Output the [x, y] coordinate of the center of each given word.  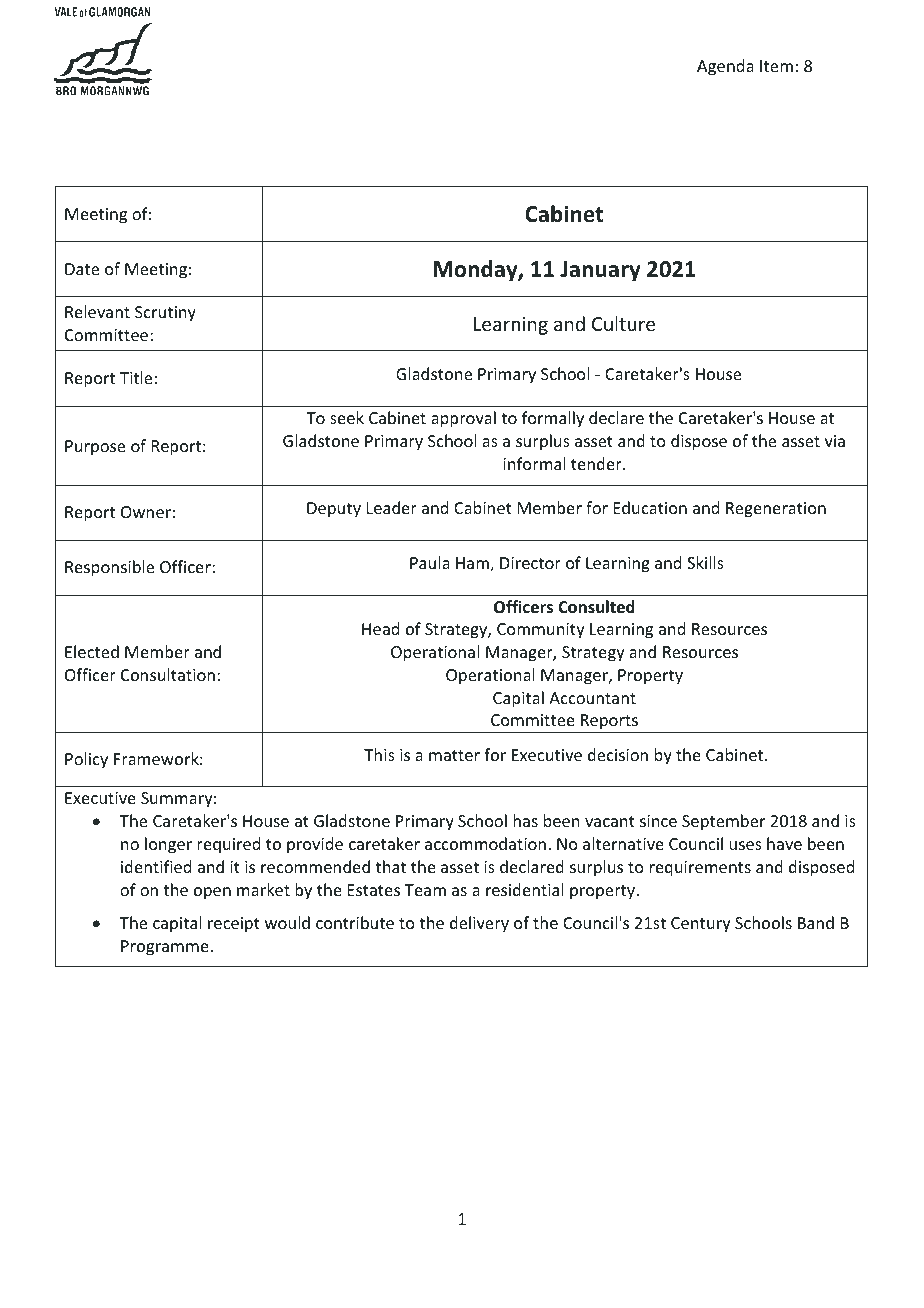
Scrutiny [165, 314]
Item [776, 66]
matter [454, 755]
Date [82, 269]
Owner [146, 512]
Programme [166, 948]
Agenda [725, 67]
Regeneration [776, 510]
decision [618, 754]
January [600, 271]
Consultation [168, 674]
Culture [623, 323]
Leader [392, 507]
